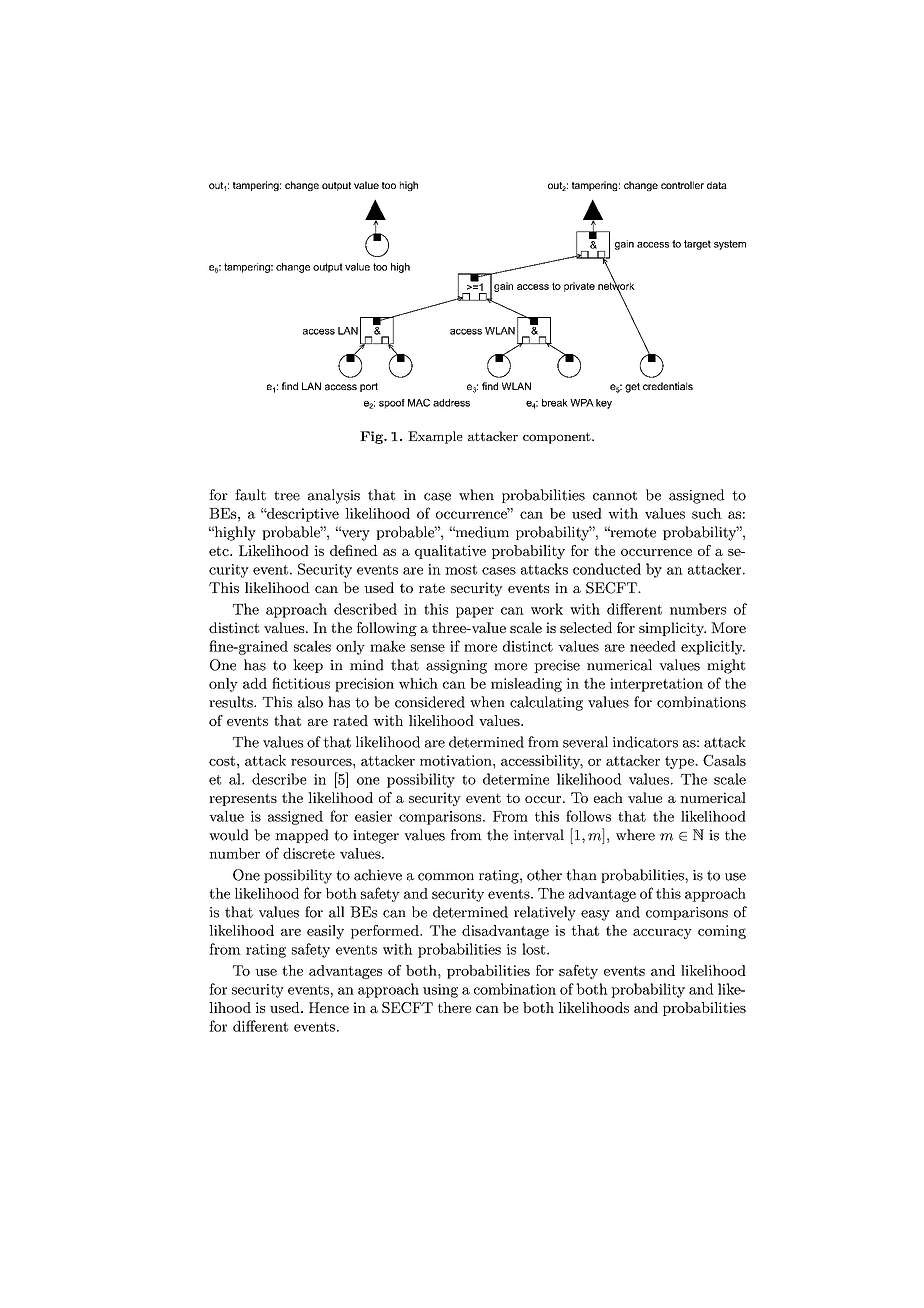 The image size is (924, 1308). I want to click on Hence, so click(329, 1007).
